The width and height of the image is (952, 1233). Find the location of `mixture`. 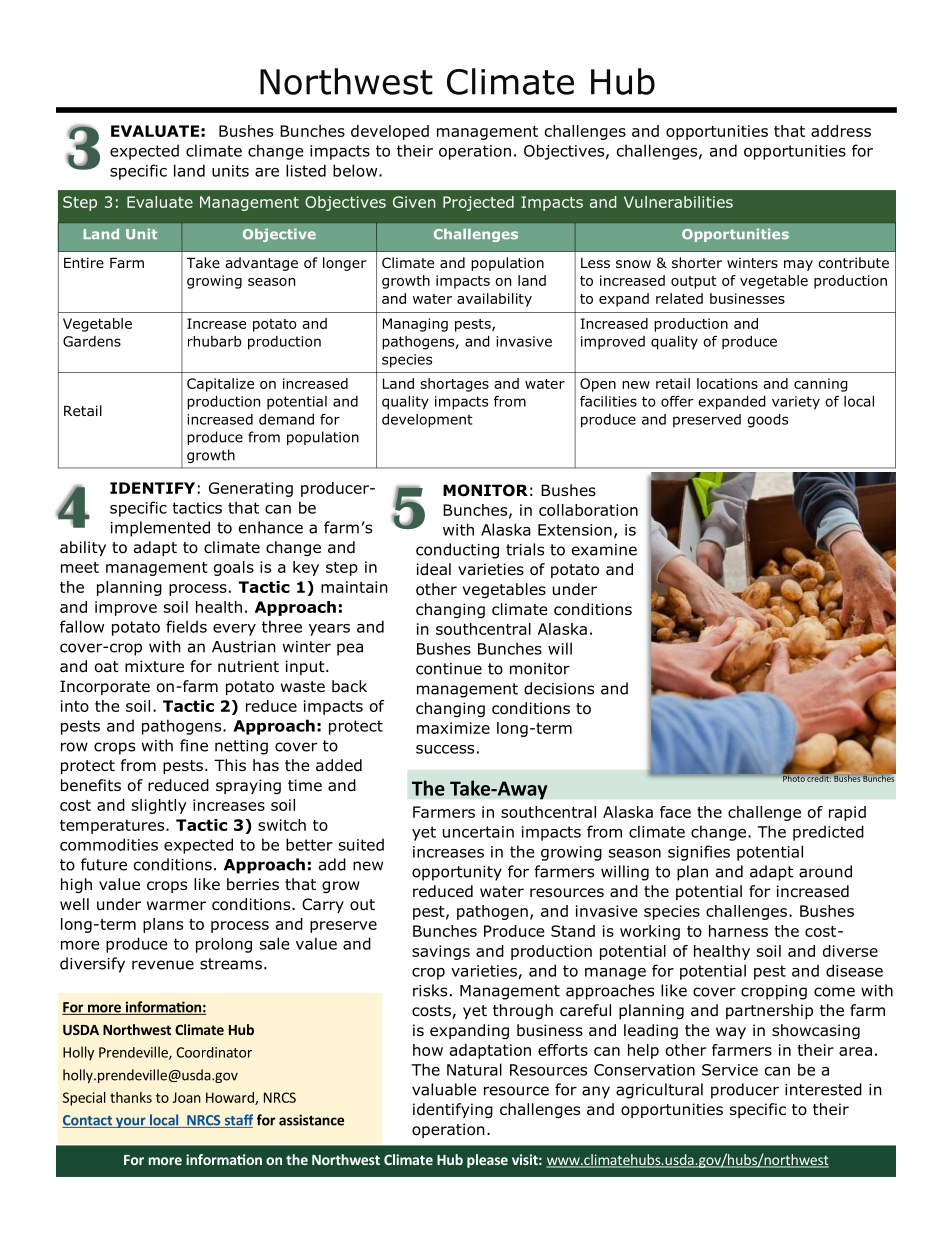

mixture is located at coordinates (154, 666).
